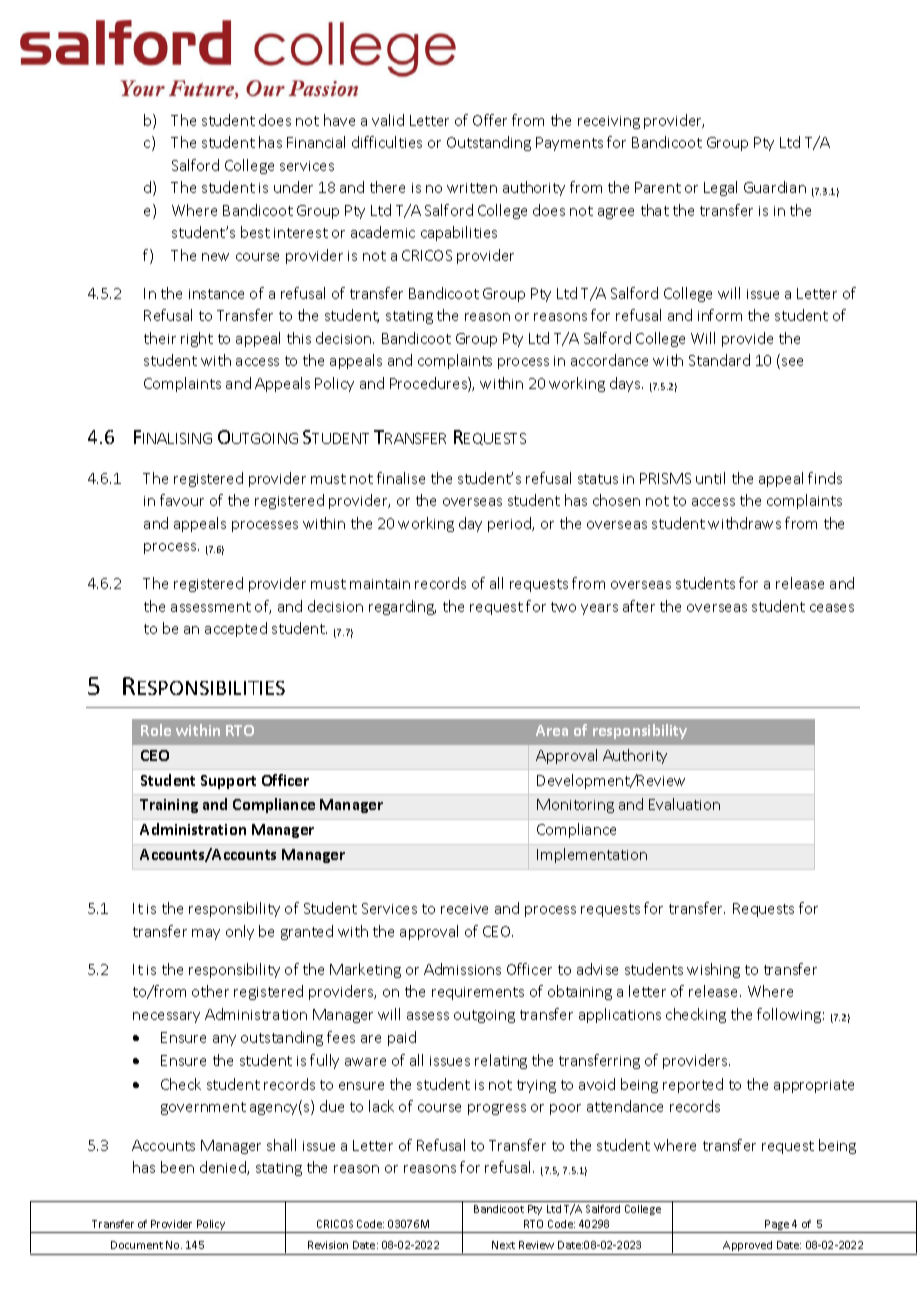  I want to click on accepted, so click(236, 629).
